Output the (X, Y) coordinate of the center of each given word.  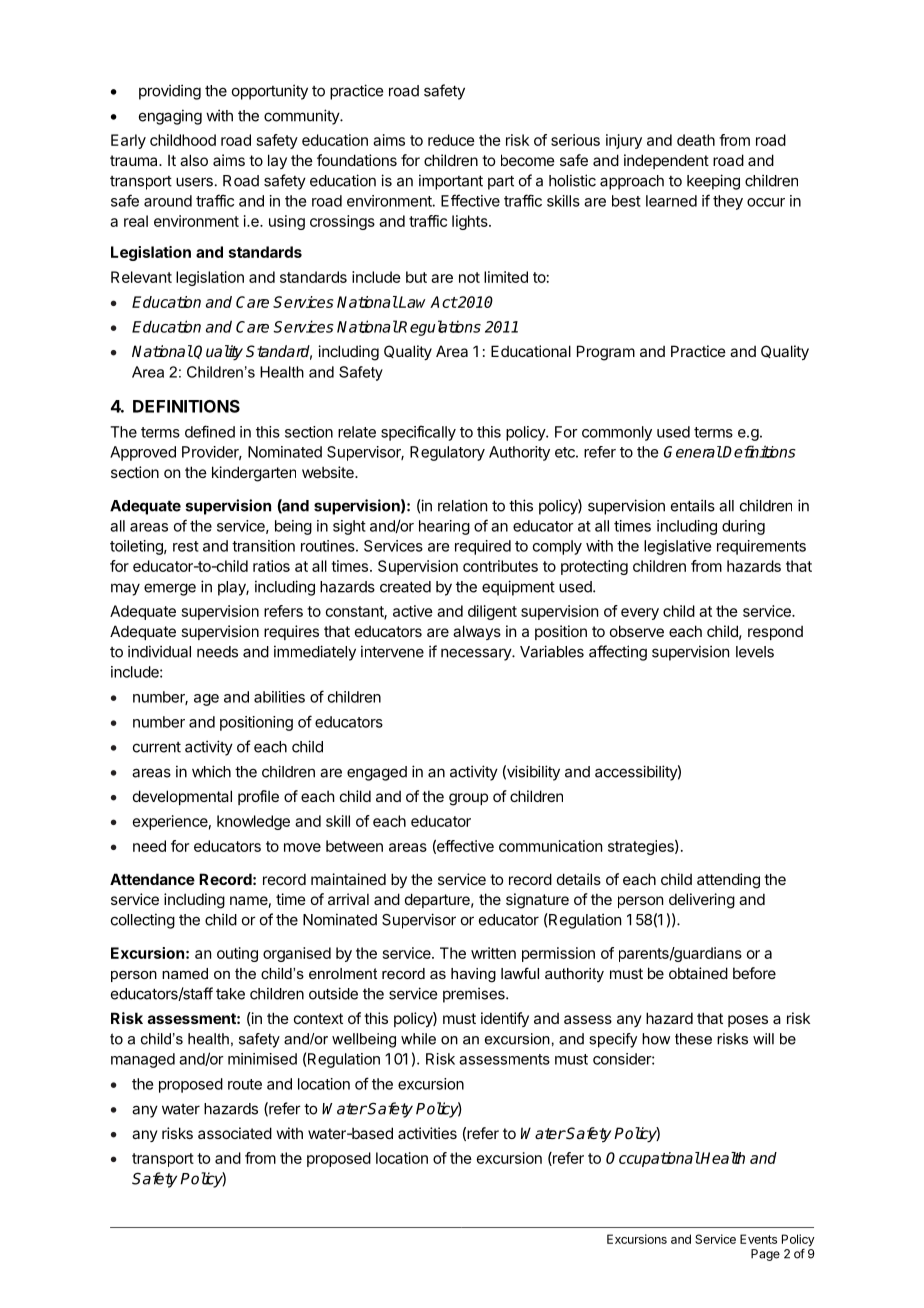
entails (693, 505)
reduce (451, 140)
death (696, 140)
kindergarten (254, 474)
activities (427, 1133)
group (468, 799)
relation (462, 505)
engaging (170, 117)
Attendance (152, 879)
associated (235, 1133)
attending (728, 881)
